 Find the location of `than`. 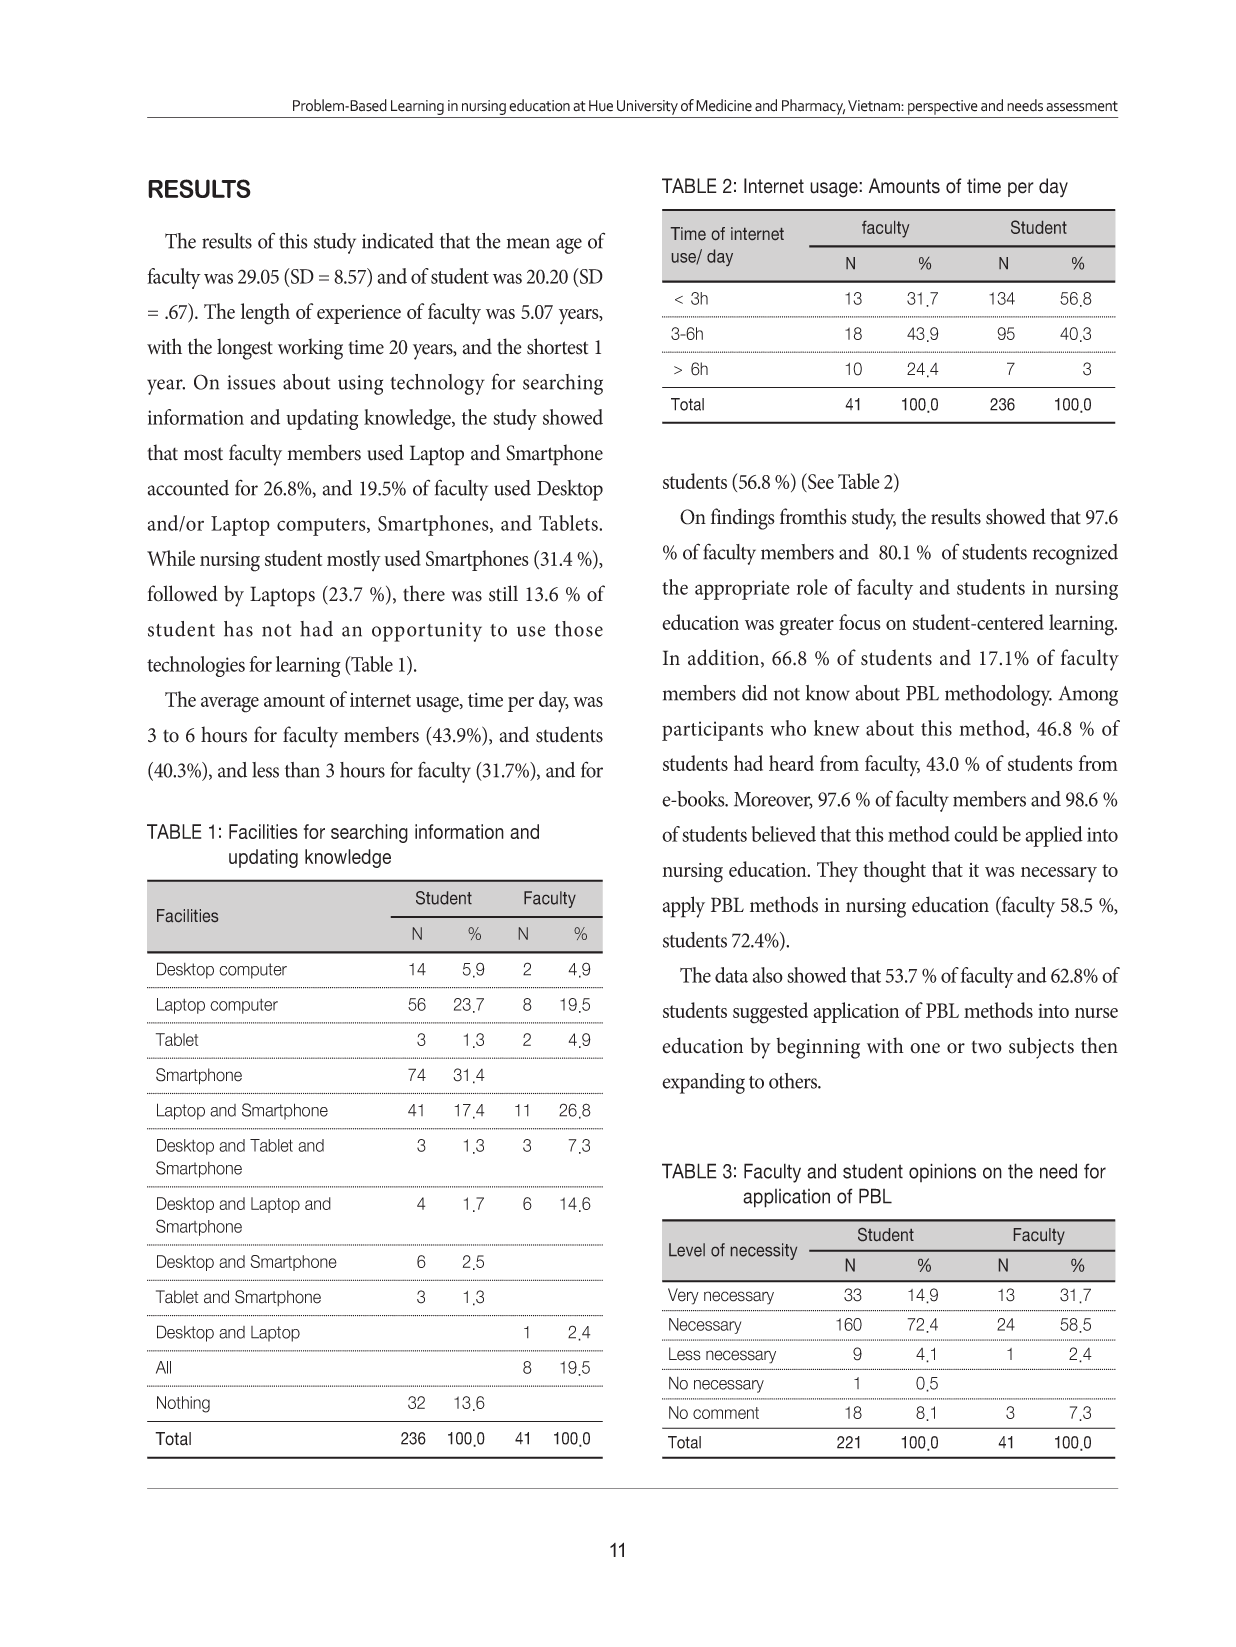

than is located at coordinates (302, 770).
